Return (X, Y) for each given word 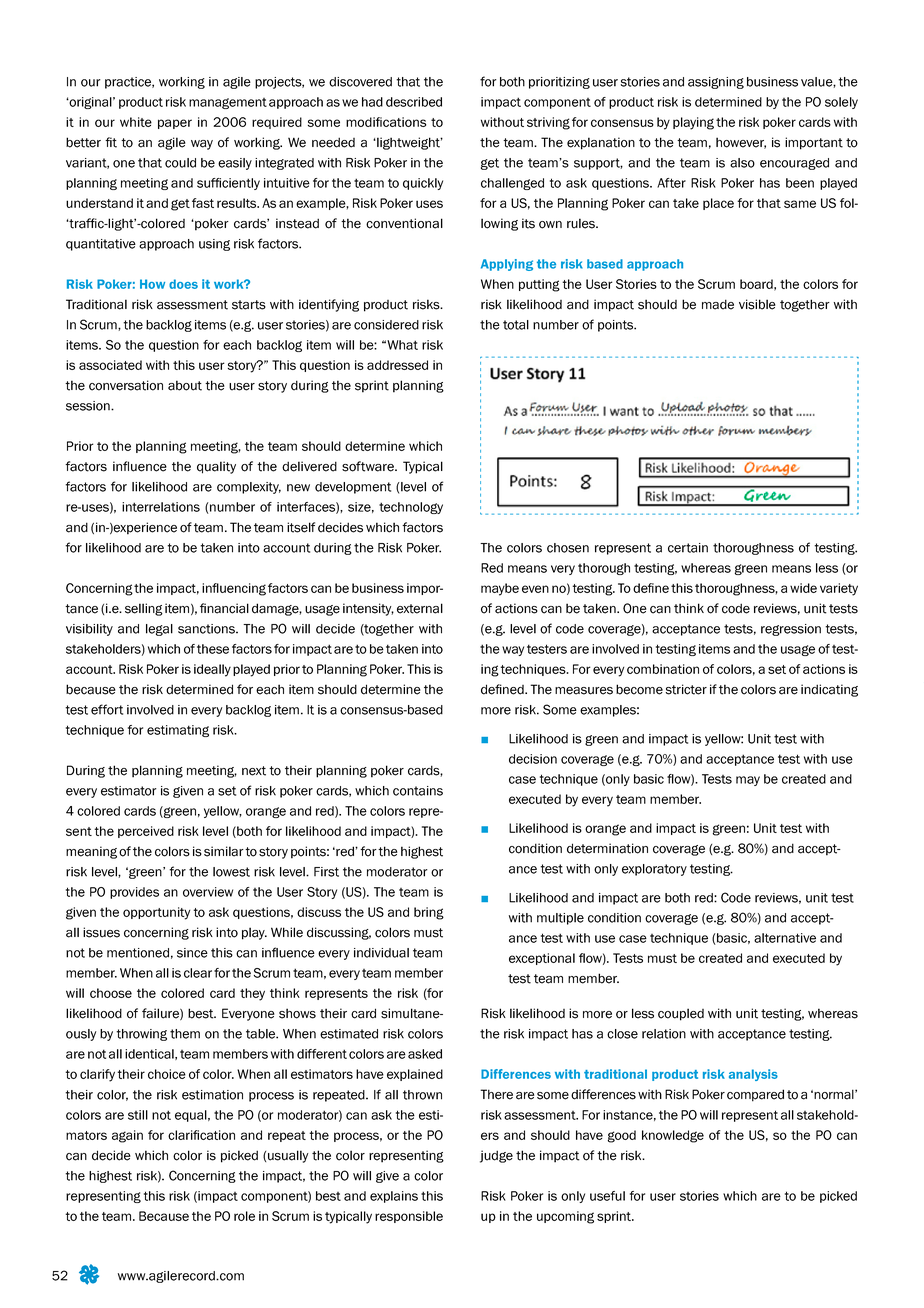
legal (159, 630)
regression (791, 630)
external (420, 608)
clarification (201, 1135)
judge (496, 1156)
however (741, 143)
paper (175, 124)
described (414, 102)
